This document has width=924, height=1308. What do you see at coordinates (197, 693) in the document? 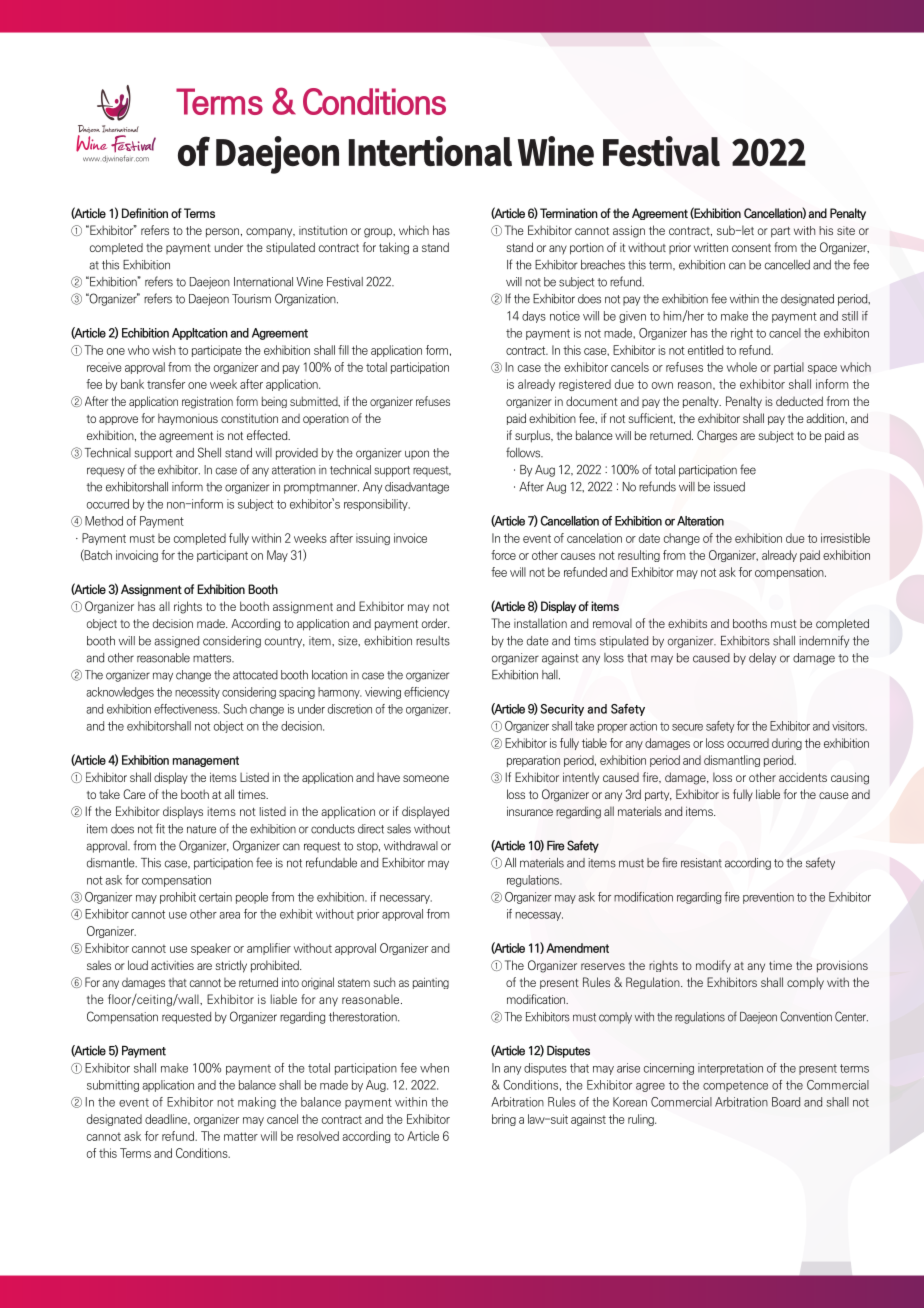
I see `necessity` at bounding box center [197, 693].
